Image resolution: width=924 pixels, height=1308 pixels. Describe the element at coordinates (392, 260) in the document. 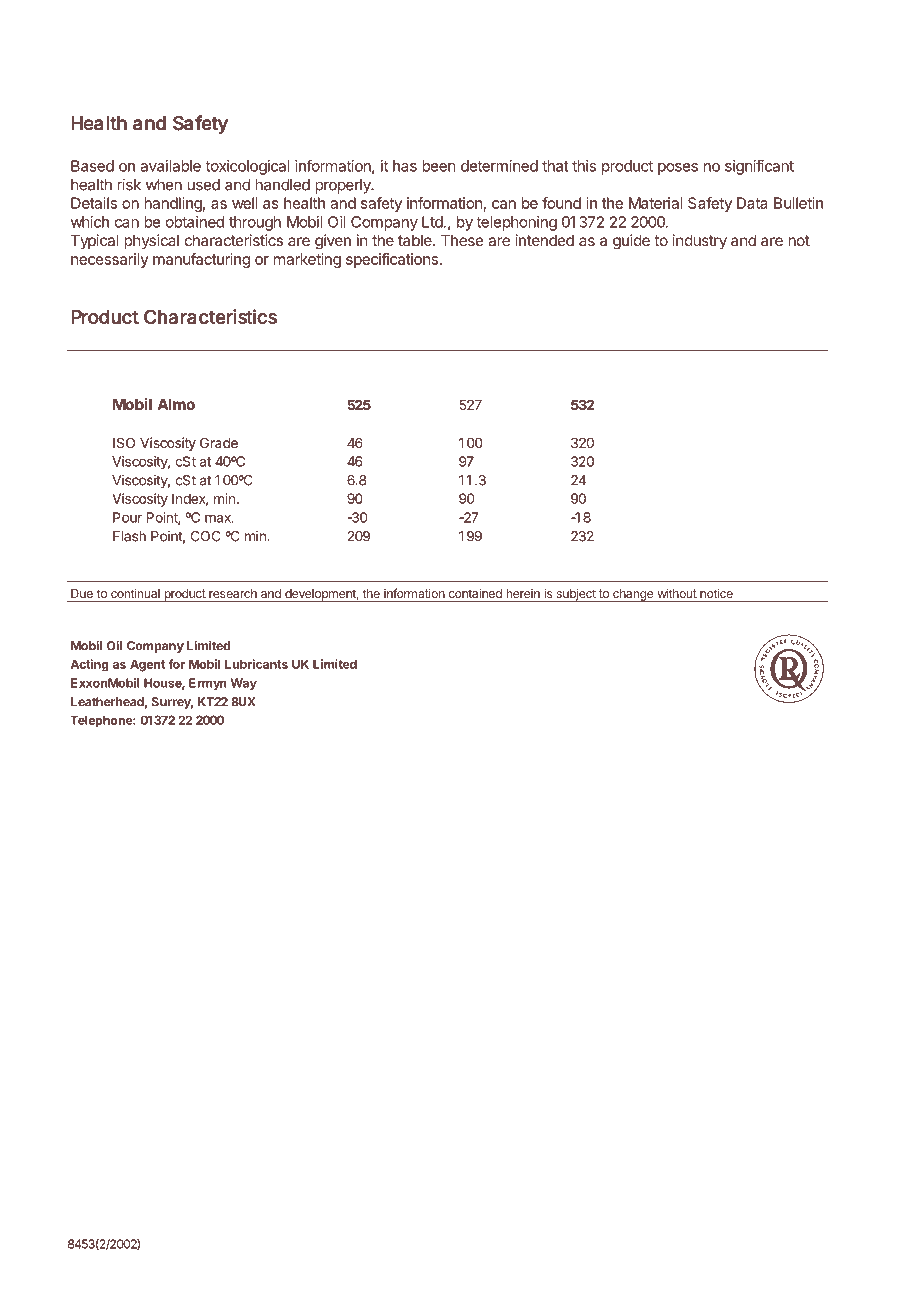

I see `specifications` at that location.
